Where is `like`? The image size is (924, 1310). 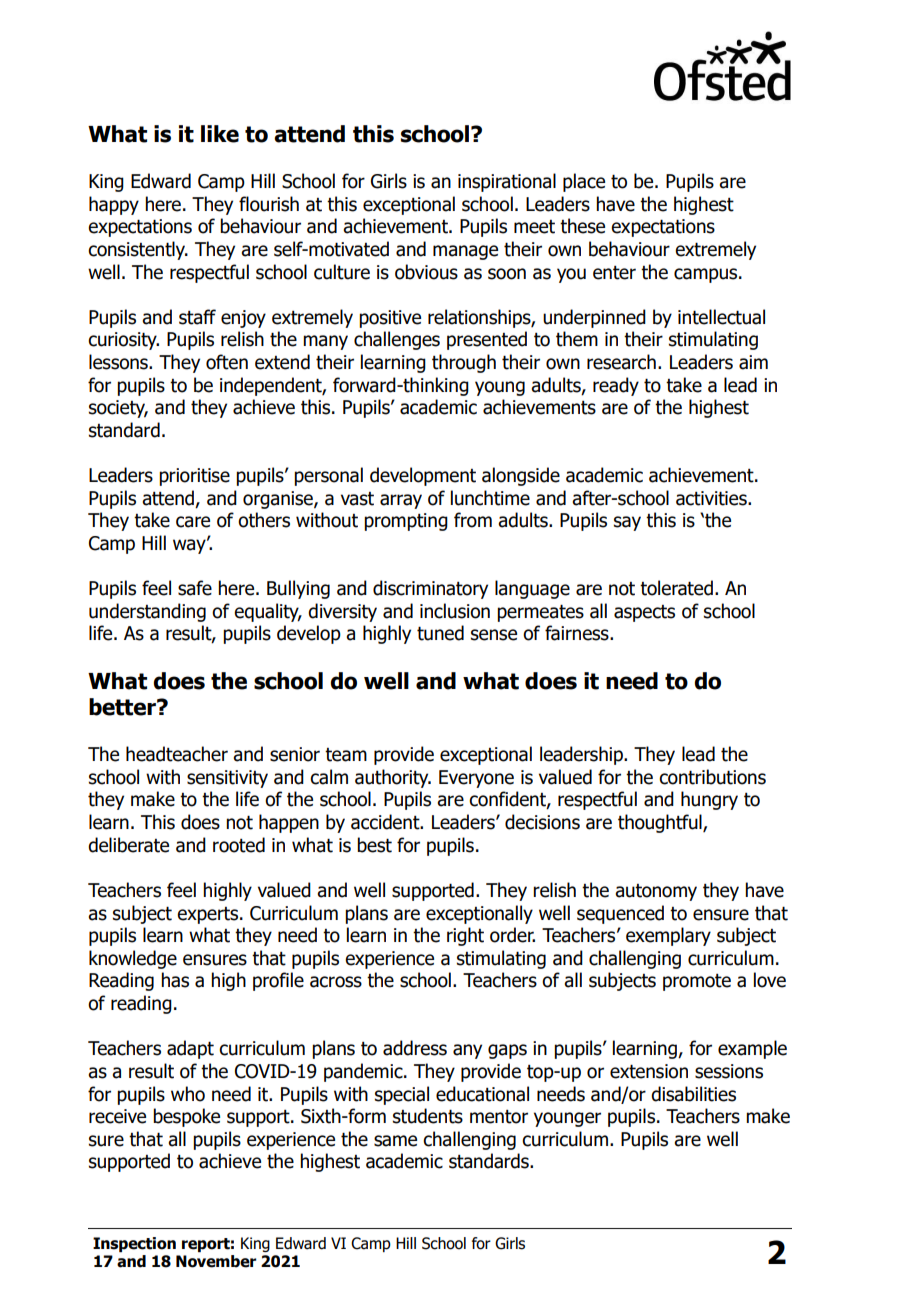
like is located at coordinates (220, 134).
